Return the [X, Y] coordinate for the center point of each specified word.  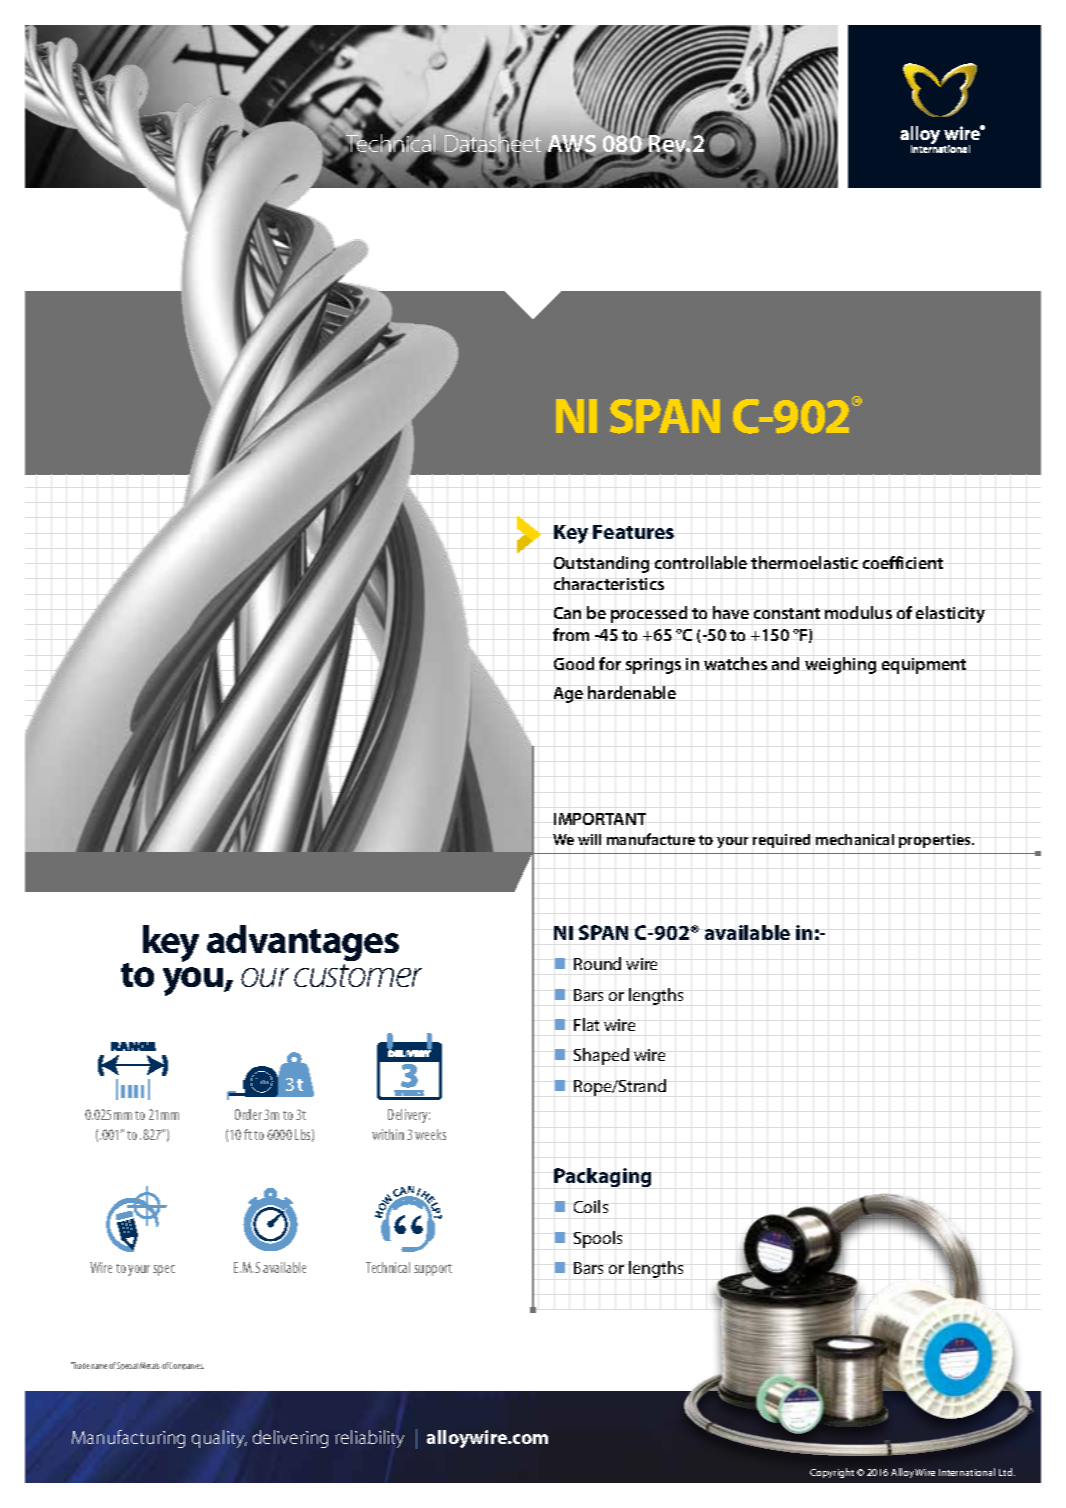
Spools [598, 1239]
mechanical [855, 839]
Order [248, 1114]
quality [219, 1439]
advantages [303, 943]
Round [597, 963]
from [571, 634]
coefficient [903, 562]
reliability [369, 1439]
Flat [586, 1024]
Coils [591, 1206]
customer [358, 975]
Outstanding [601, 564]
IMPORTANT [600, 819]
